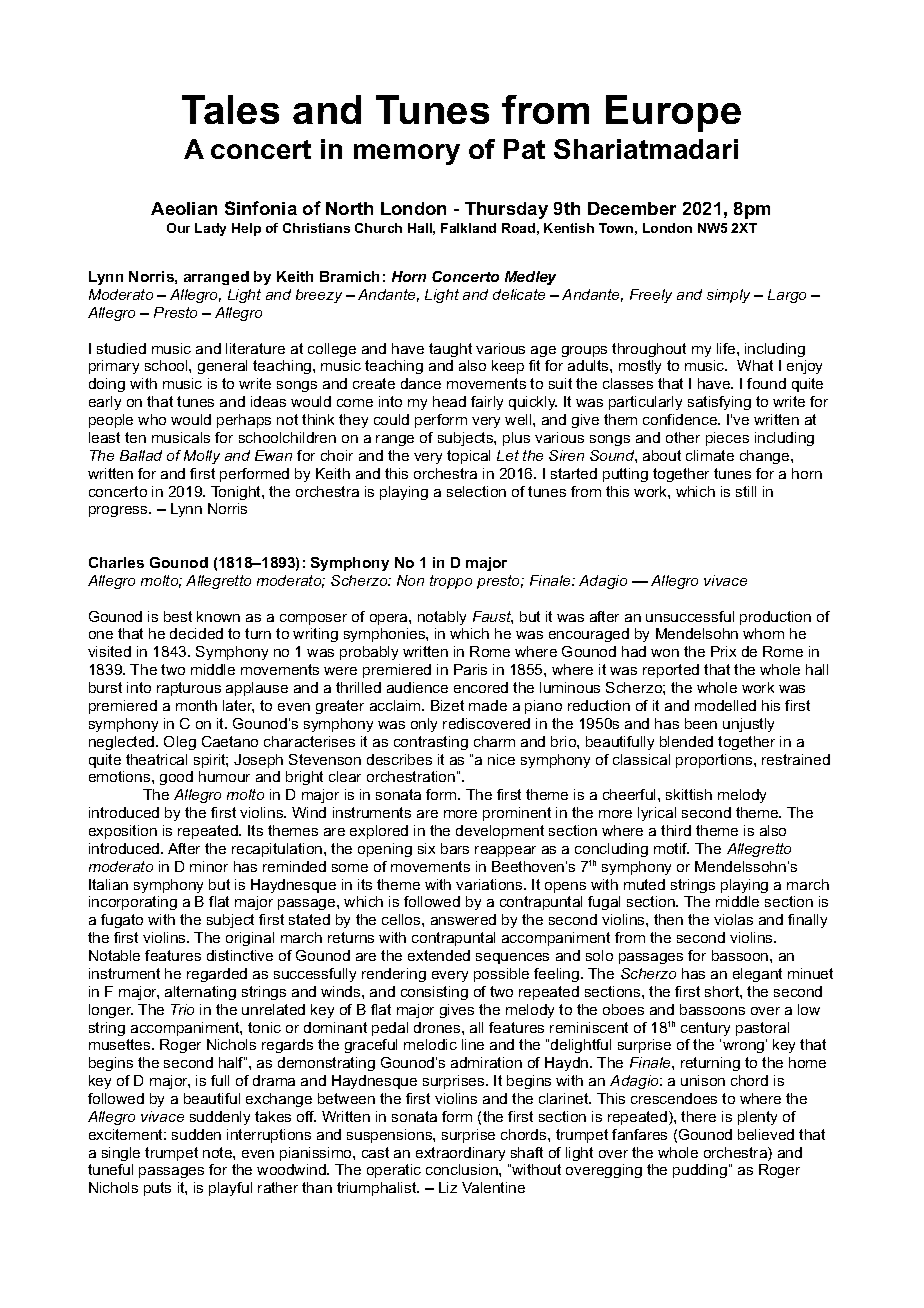 The image size is (924, 1308). What do you see at coordinates (766, 1134) in the screenshot?
I see `believed` at bounding box center [766, 1134].
